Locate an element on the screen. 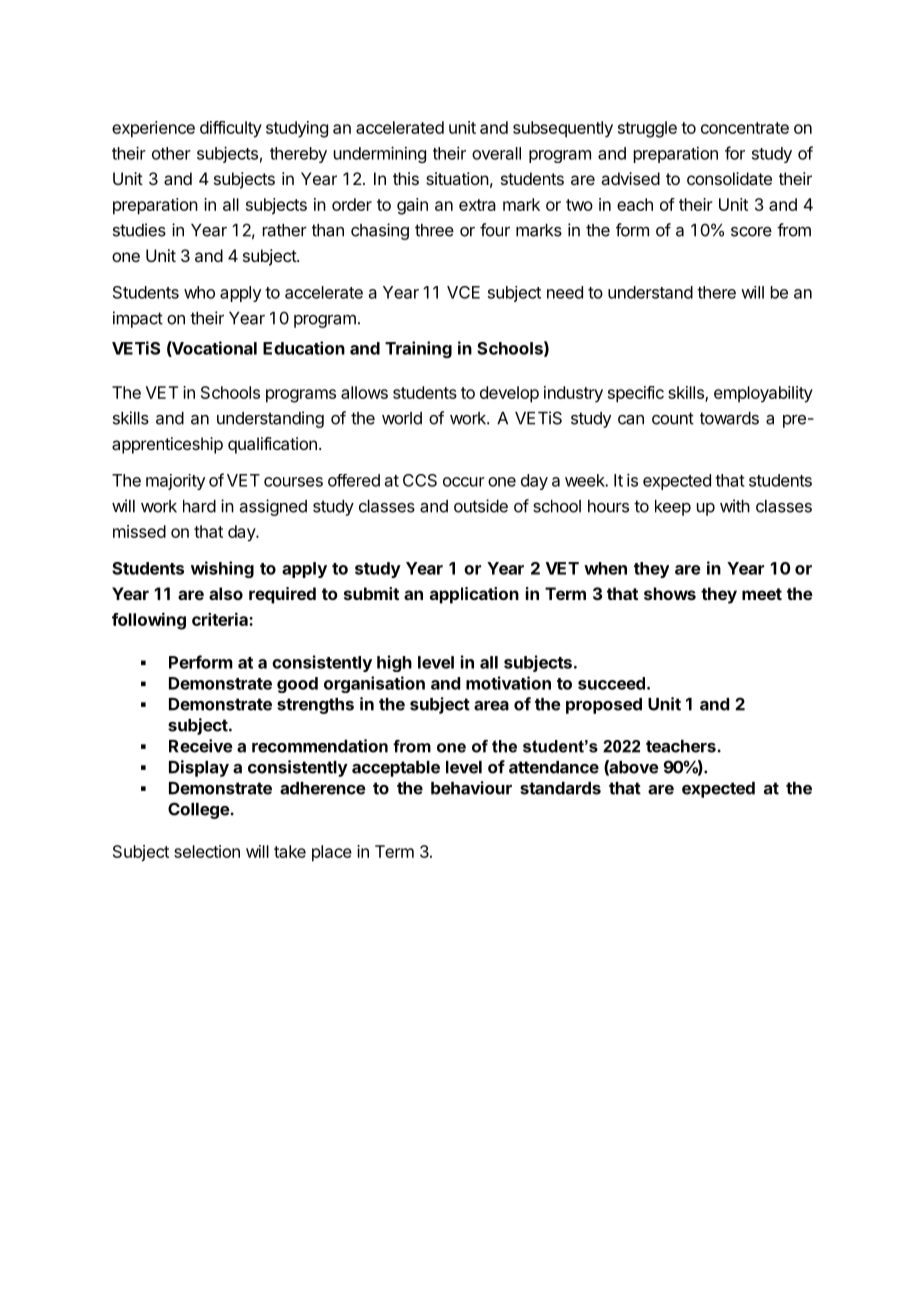  difficulty is located at coordinates (231, 129).
